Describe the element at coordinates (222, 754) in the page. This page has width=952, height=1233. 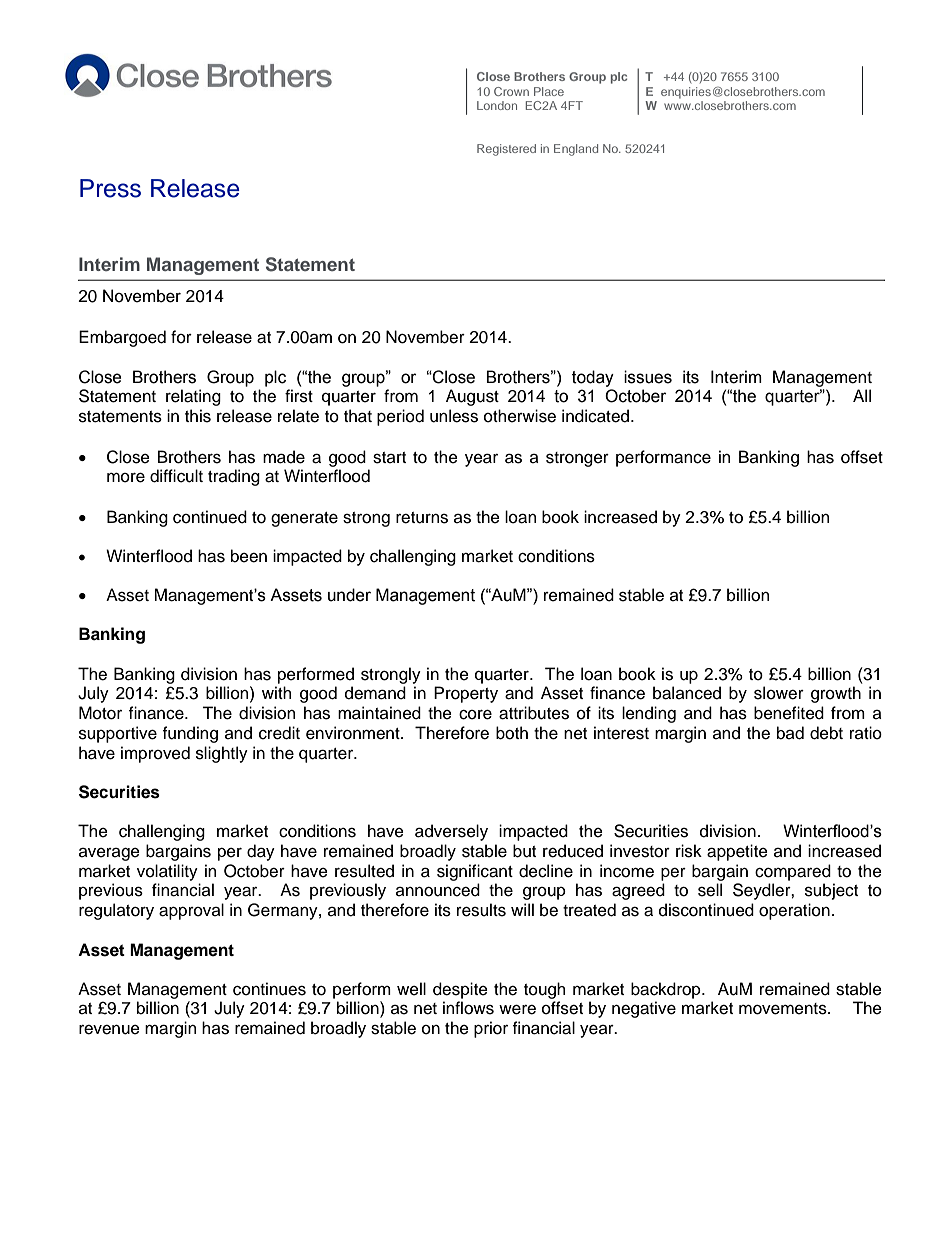
I see `slightly` at that location.
